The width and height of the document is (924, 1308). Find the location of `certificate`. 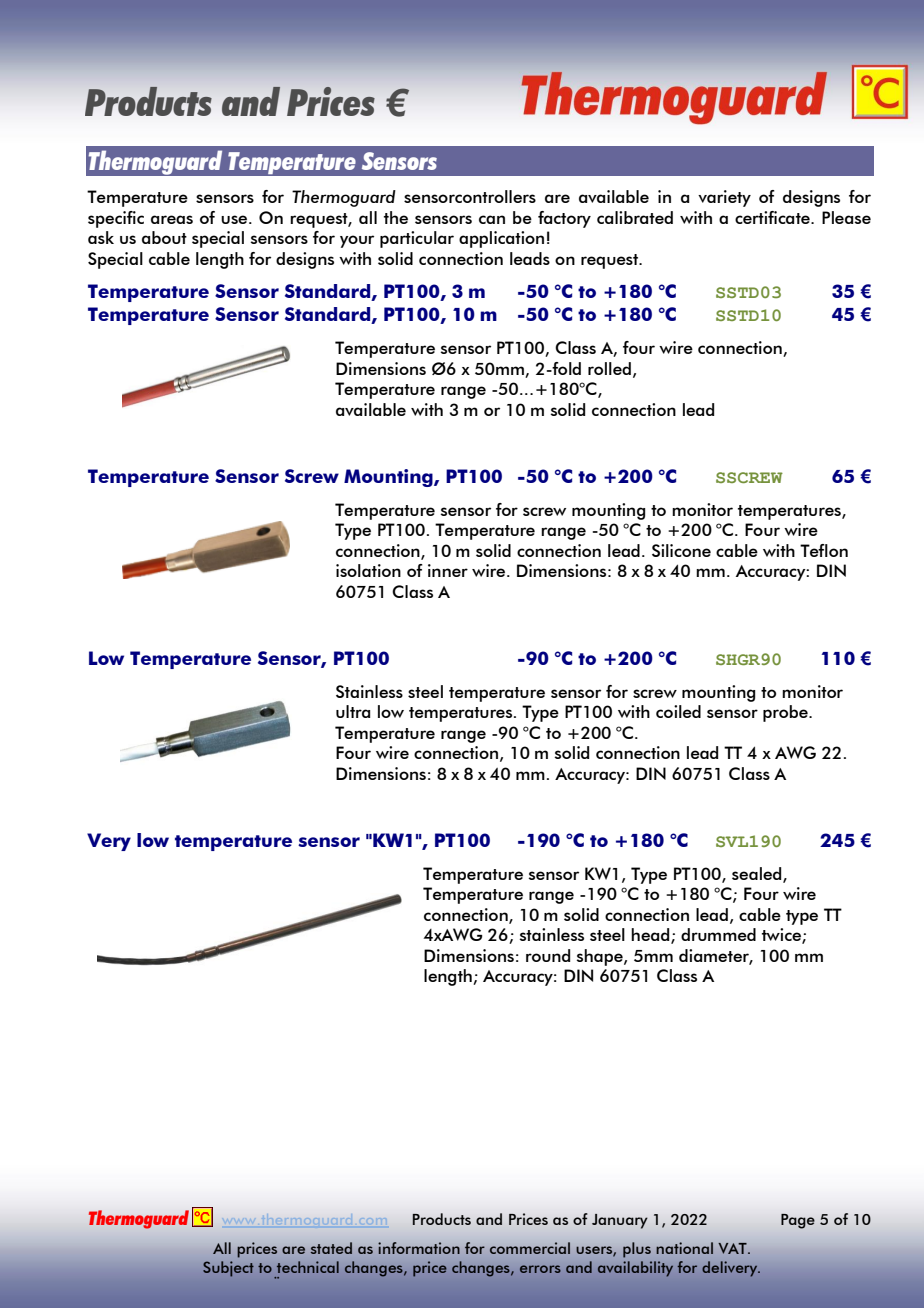

certificate is located at coordinates (773, 217).
